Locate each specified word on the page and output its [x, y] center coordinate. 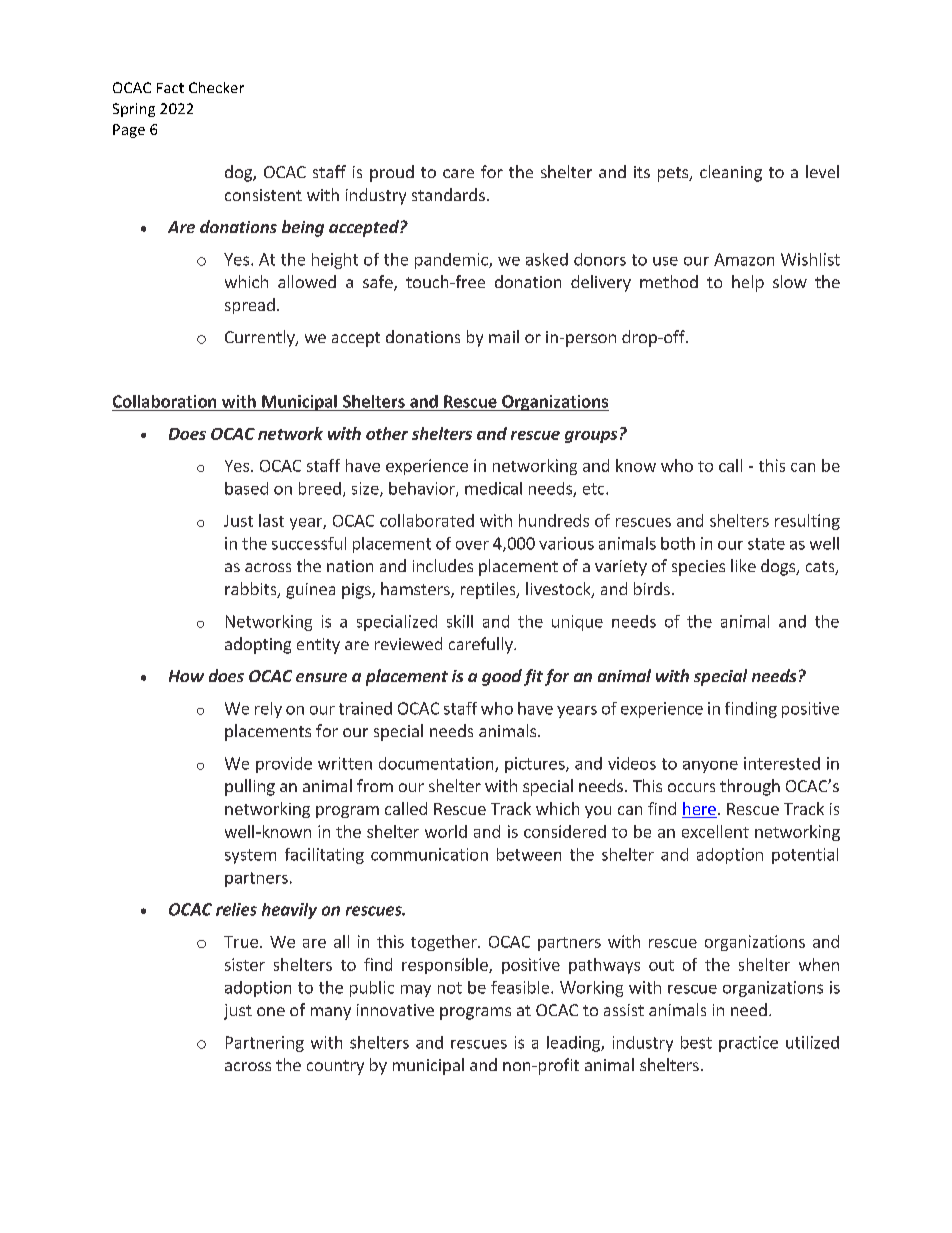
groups [591, 437]
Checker [216, 87]
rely [268, 710]
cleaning [731, 173]
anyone [710, 767]
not [450, 988]
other [387, 433]
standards [448, 194]
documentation [437, 764]
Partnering [265, 1044]
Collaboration [164, 401]
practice [748, 1044]
